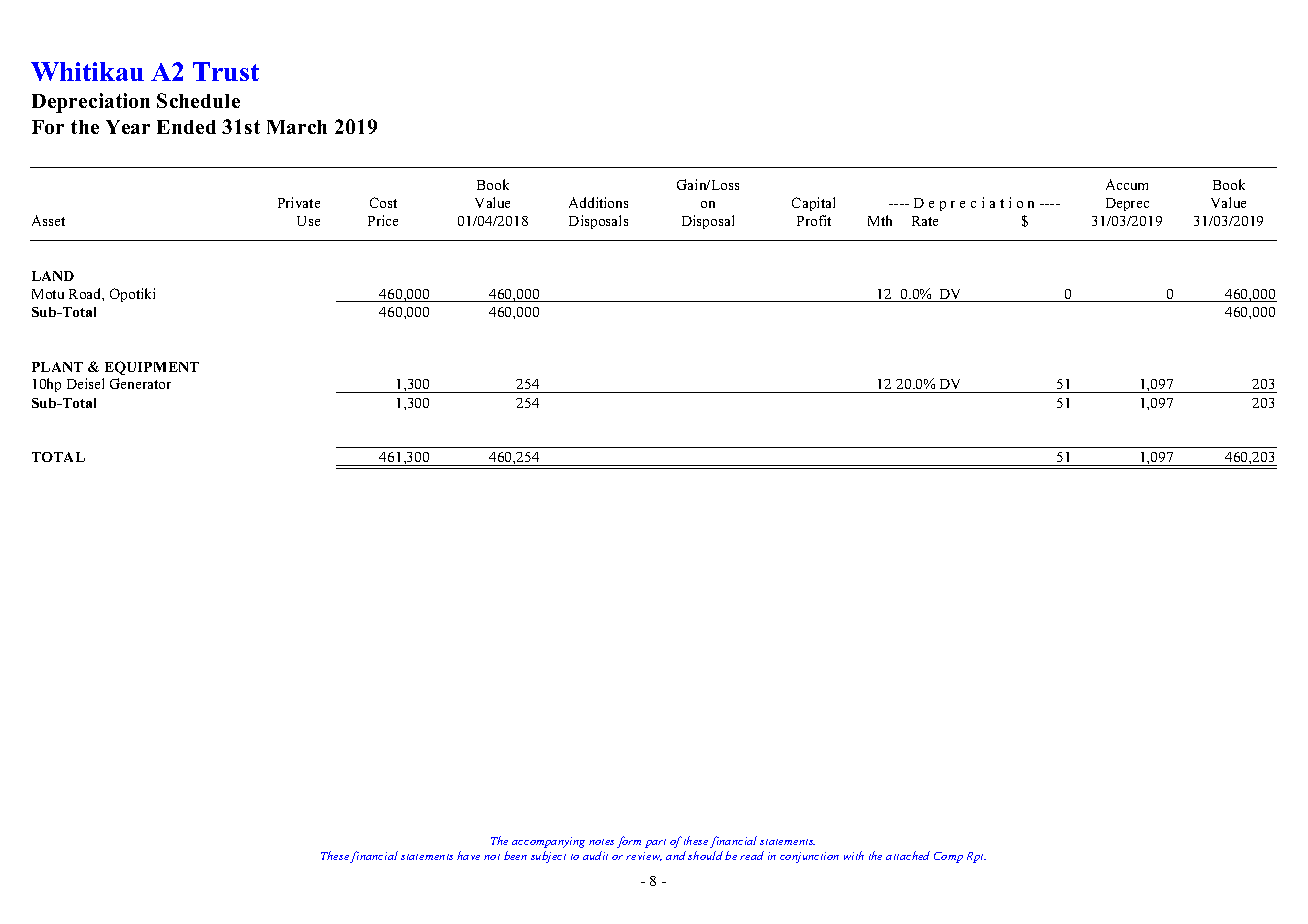 The width and height of the document is (1308, 924). What do you see at coordinates (140, 383) in the document?
I see `Generator` at bounding box center [140, 383].
